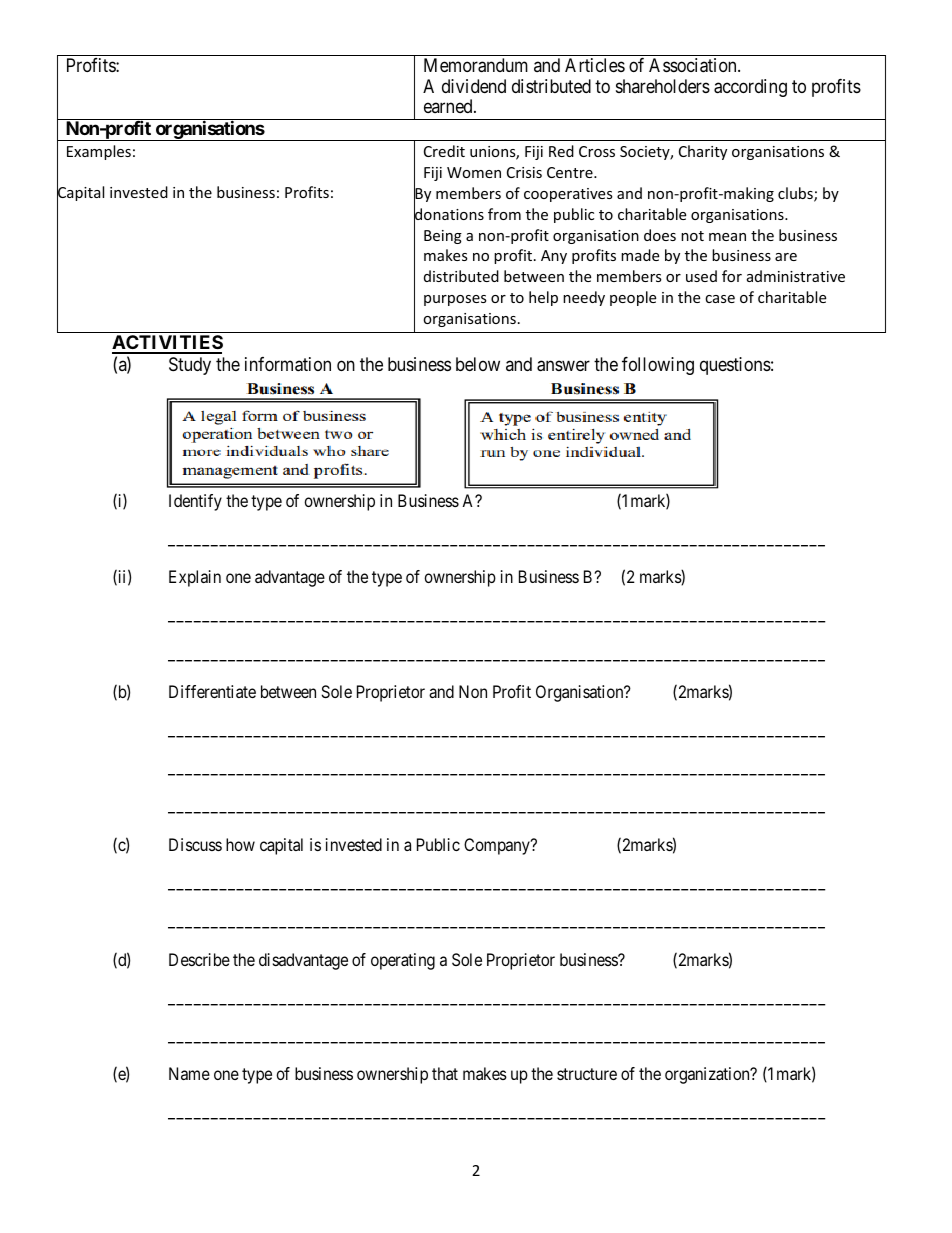 The height and width of the document is (1233, 952). What do you see at coordinates (190, 366) in the document?
I see `Study` at bounding box center [190, 366].
